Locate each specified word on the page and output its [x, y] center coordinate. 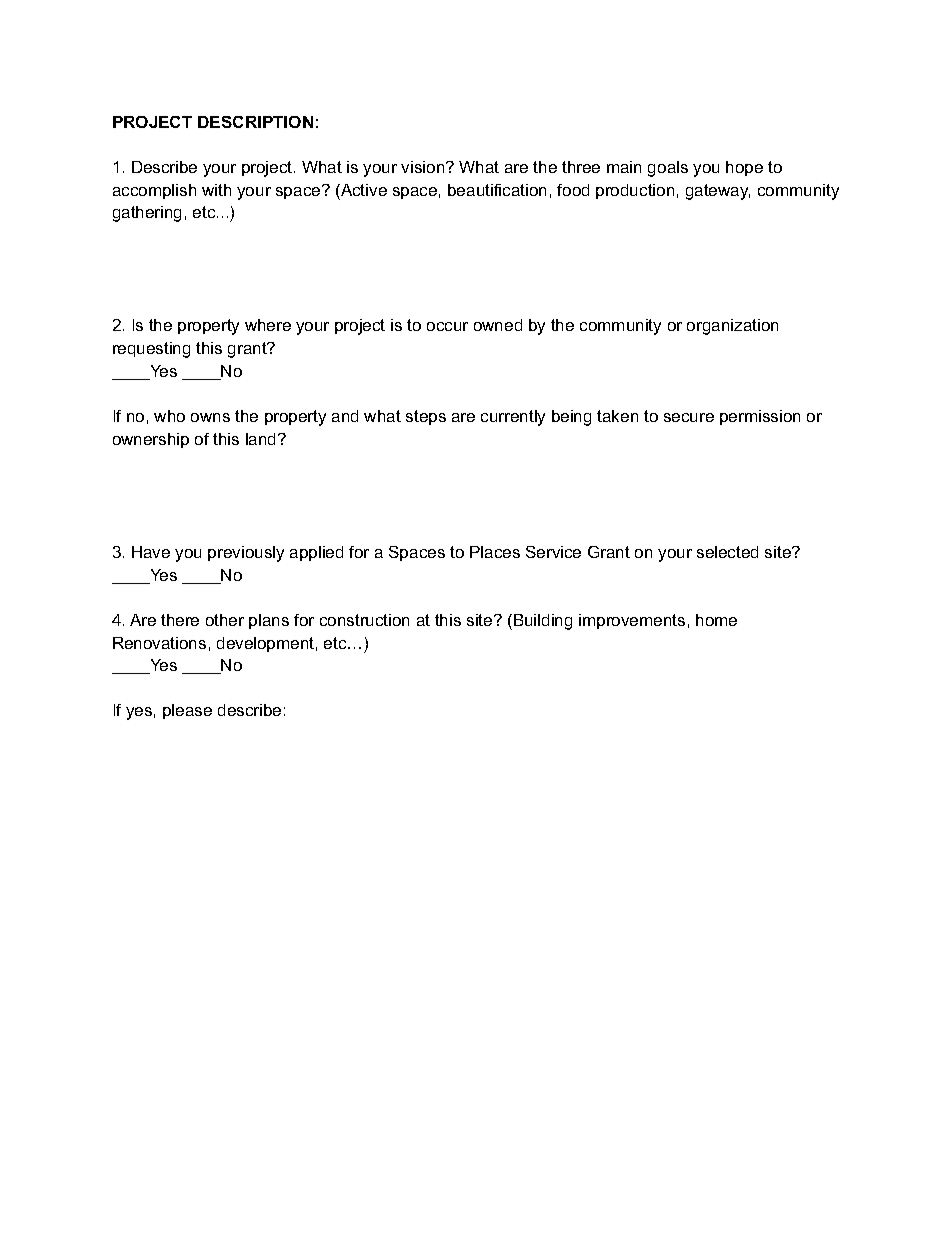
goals [668, 169]
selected [727, 552]
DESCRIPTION [255, 122]
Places [495, 552]
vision [424, 167]
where [268, 325]
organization [732, 327]
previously [246, 554]
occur [447, 326]
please [187, 711]
